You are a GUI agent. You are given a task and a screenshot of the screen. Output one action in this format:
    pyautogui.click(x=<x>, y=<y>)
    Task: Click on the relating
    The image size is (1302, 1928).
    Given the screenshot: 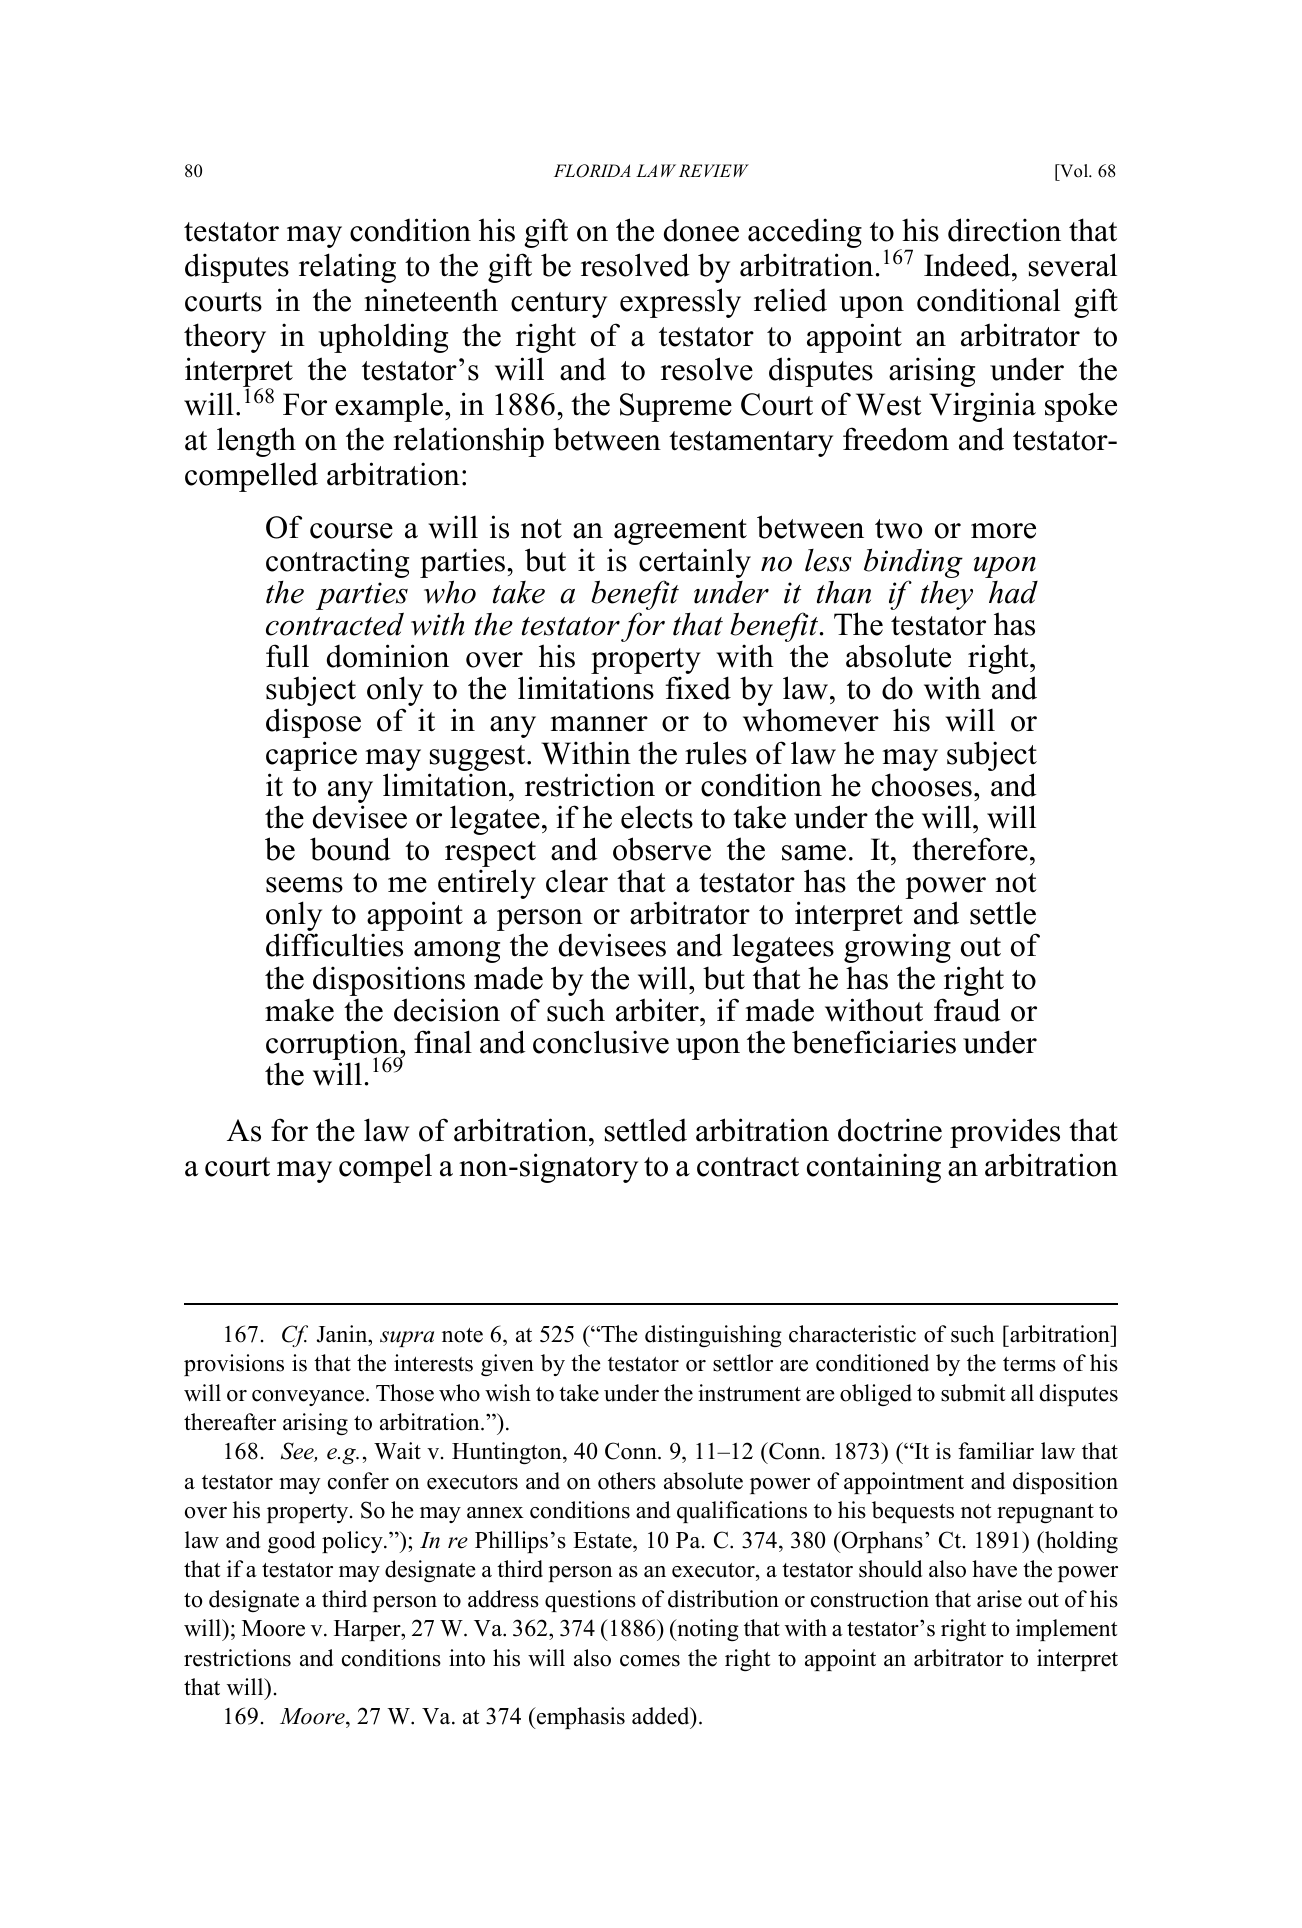 What is the action you would take?
    pyautogui.click(x=347, y=268)
